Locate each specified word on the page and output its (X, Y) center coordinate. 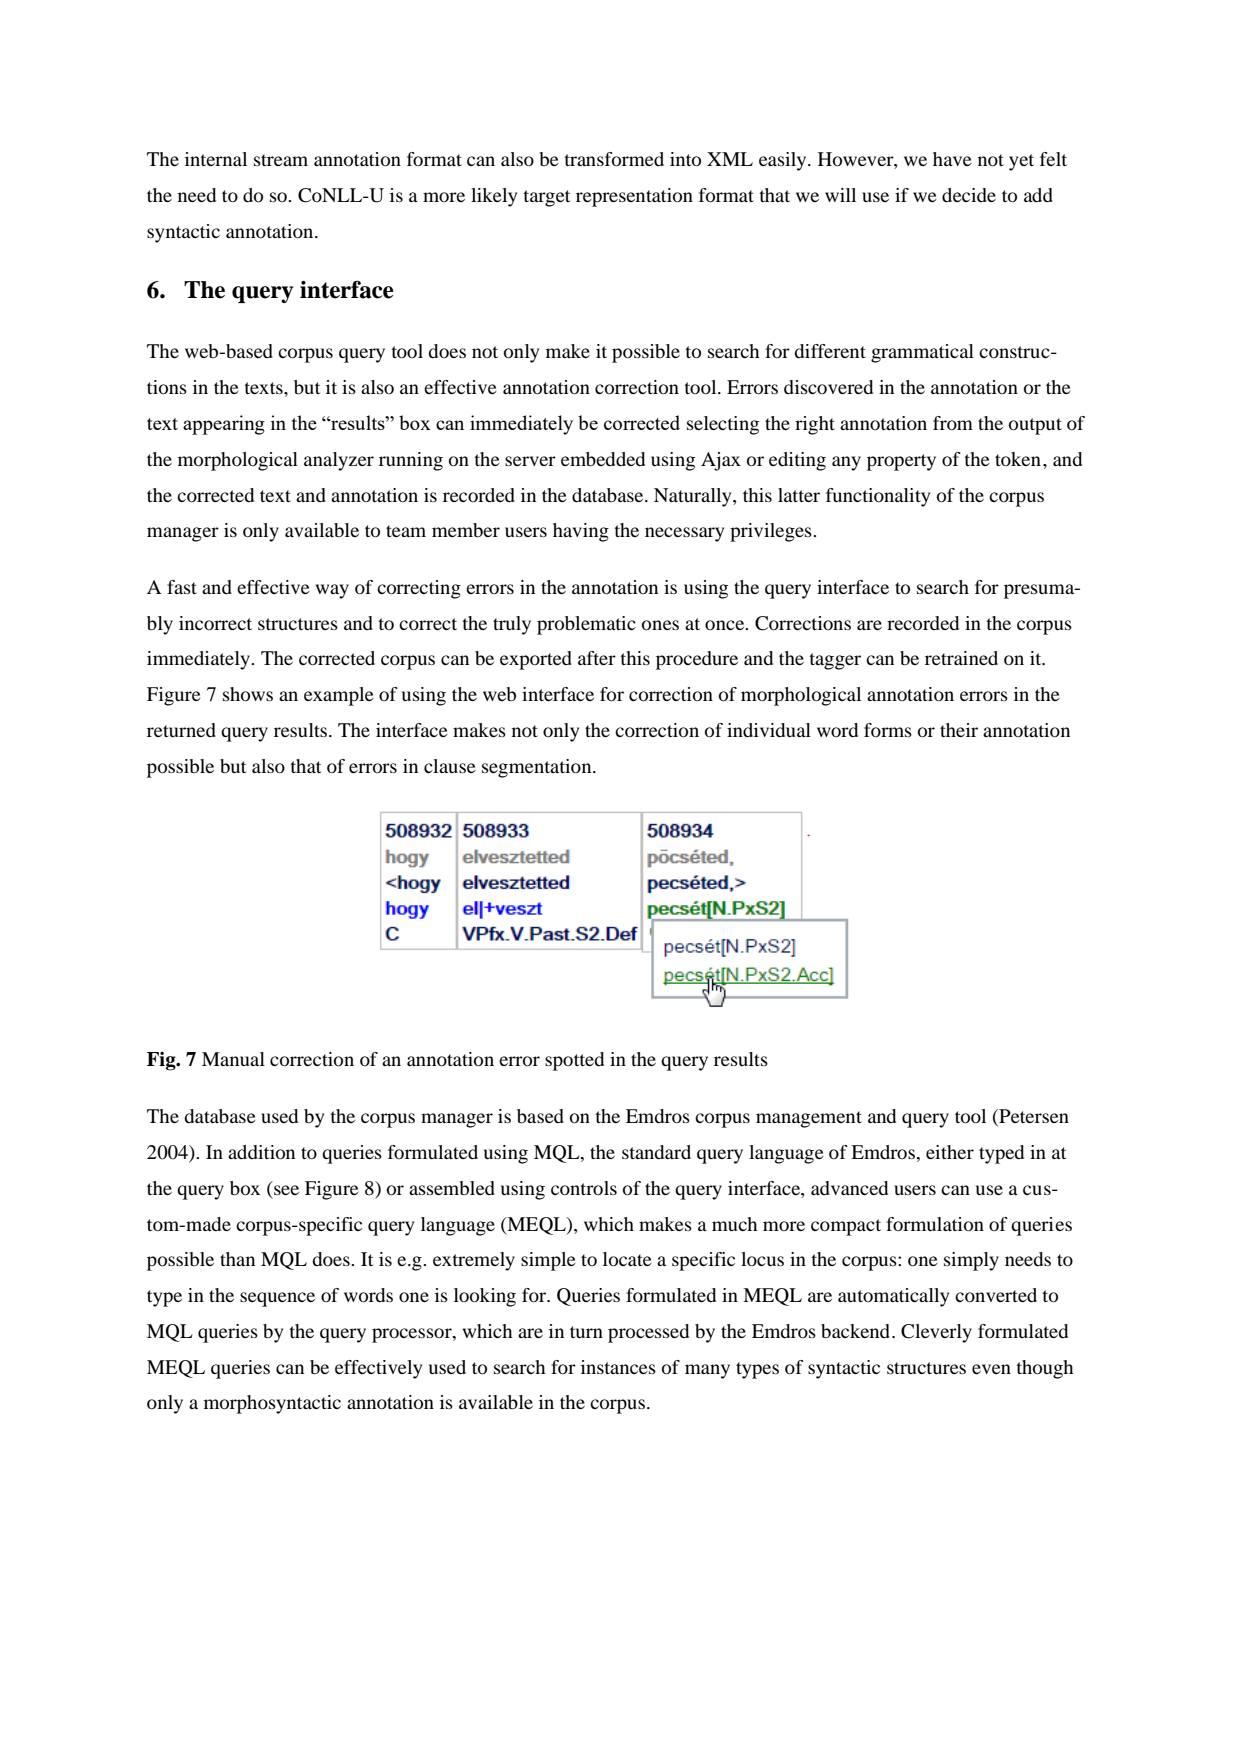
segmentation (538, 768)
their (959, 730)
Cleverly (936, 1333)
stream (281, 160)
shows (248, 694)
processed (648, 1333)
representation (634, 197)
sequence (277, 1299)
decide (969, 195)
